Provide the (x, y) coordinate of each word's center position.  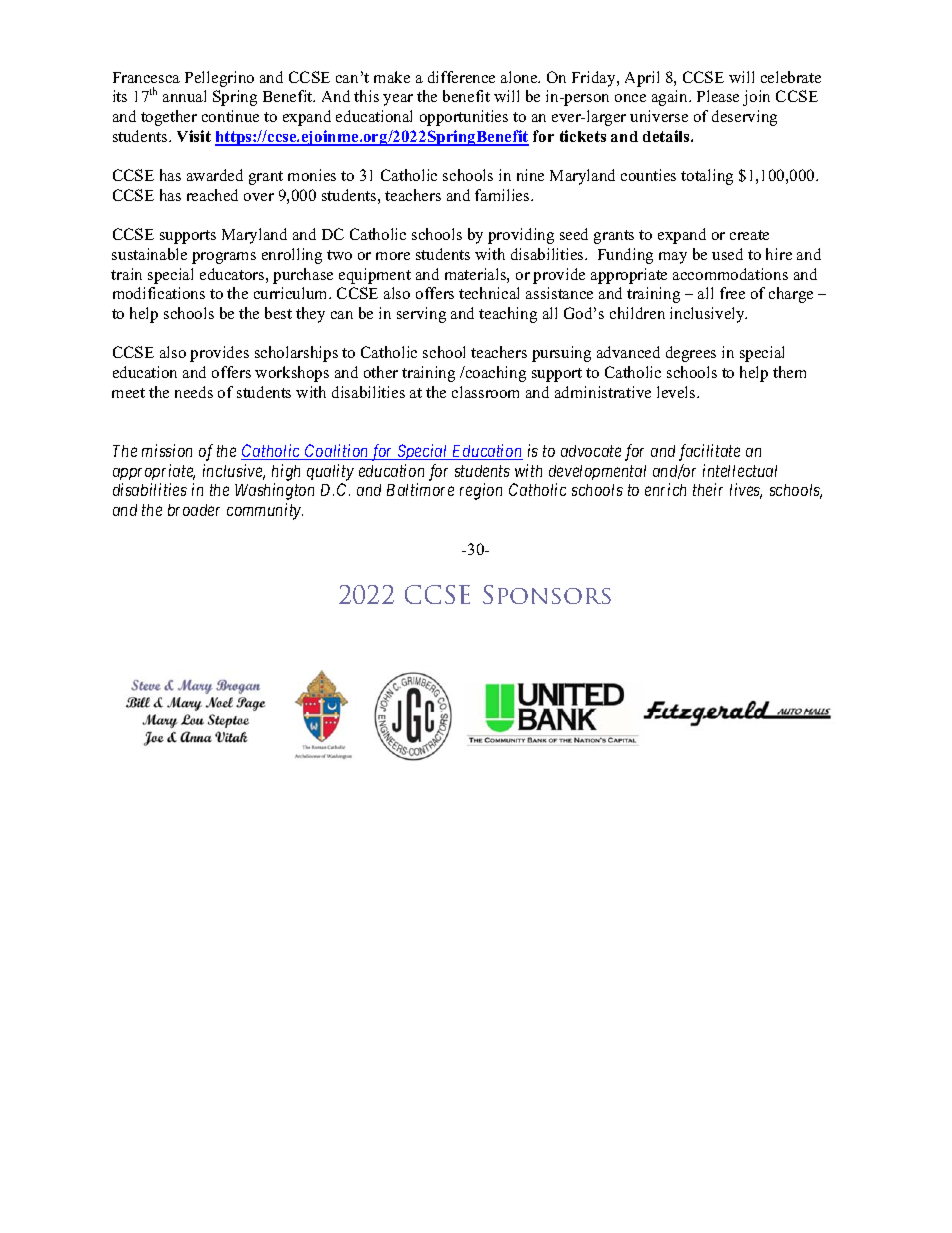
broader (194, 510)
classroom (485, 392)
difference (461, 77)
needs (194, 392)
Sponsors (547, 594)
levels (677, 392)
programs (224, 258)
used (727, 254)
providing (521, 236)
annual (184, 96)
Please (718, 96)
